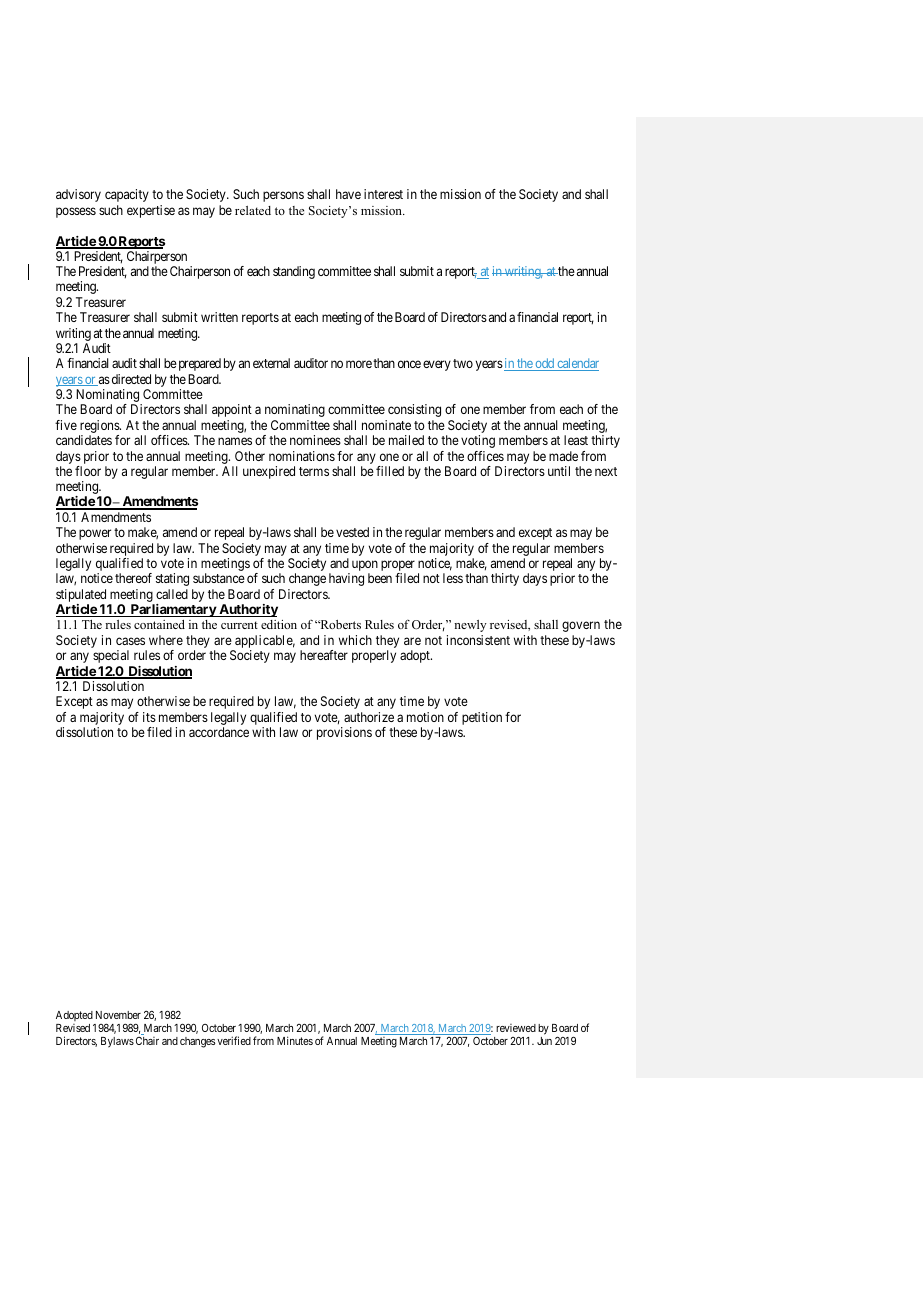 The image size is (924, 1305). Describe the element at coordinates (425, 717) in the document. I see `motion` at that location.
